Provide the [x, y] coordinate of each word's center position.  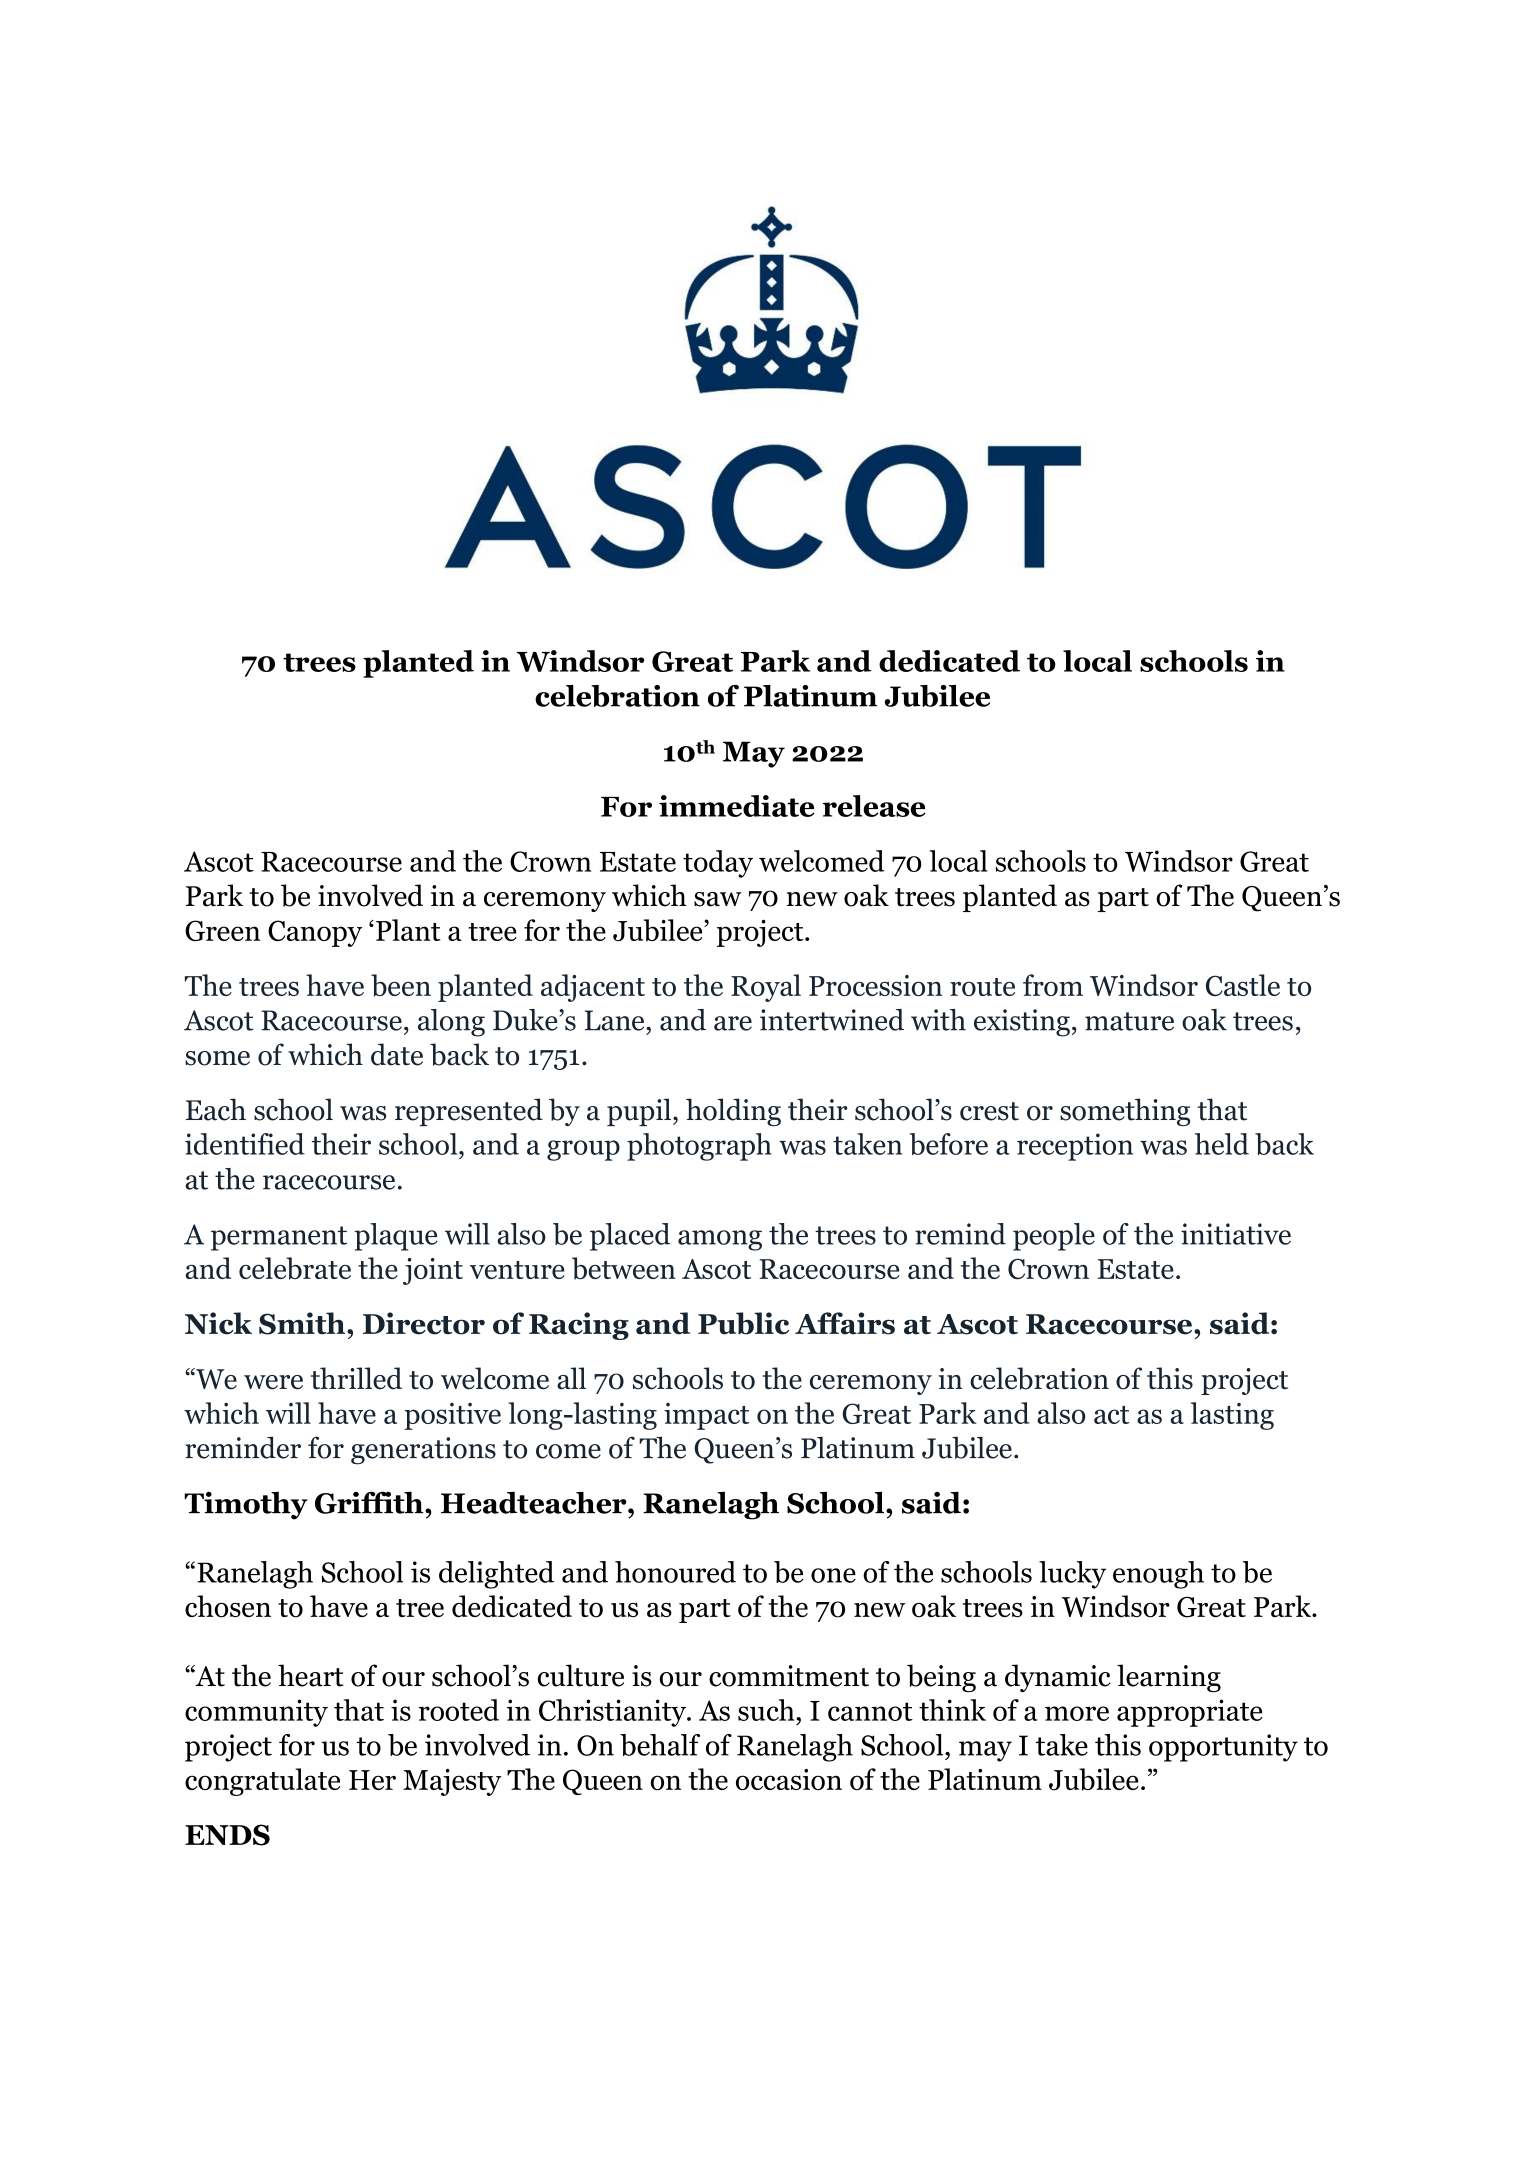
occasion [789, 1779]
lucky [1072, 1575]
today [718, 864]
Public [743, 1323]
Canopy [315, 933]
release [874, 806]
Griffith [370, 1502]
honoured [675, 1572]
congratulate [262, 1782]
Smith [303, 1323]
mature [1129, 1021]
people [1054, 1237]
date [397, 1054]
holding [733, 1112]
